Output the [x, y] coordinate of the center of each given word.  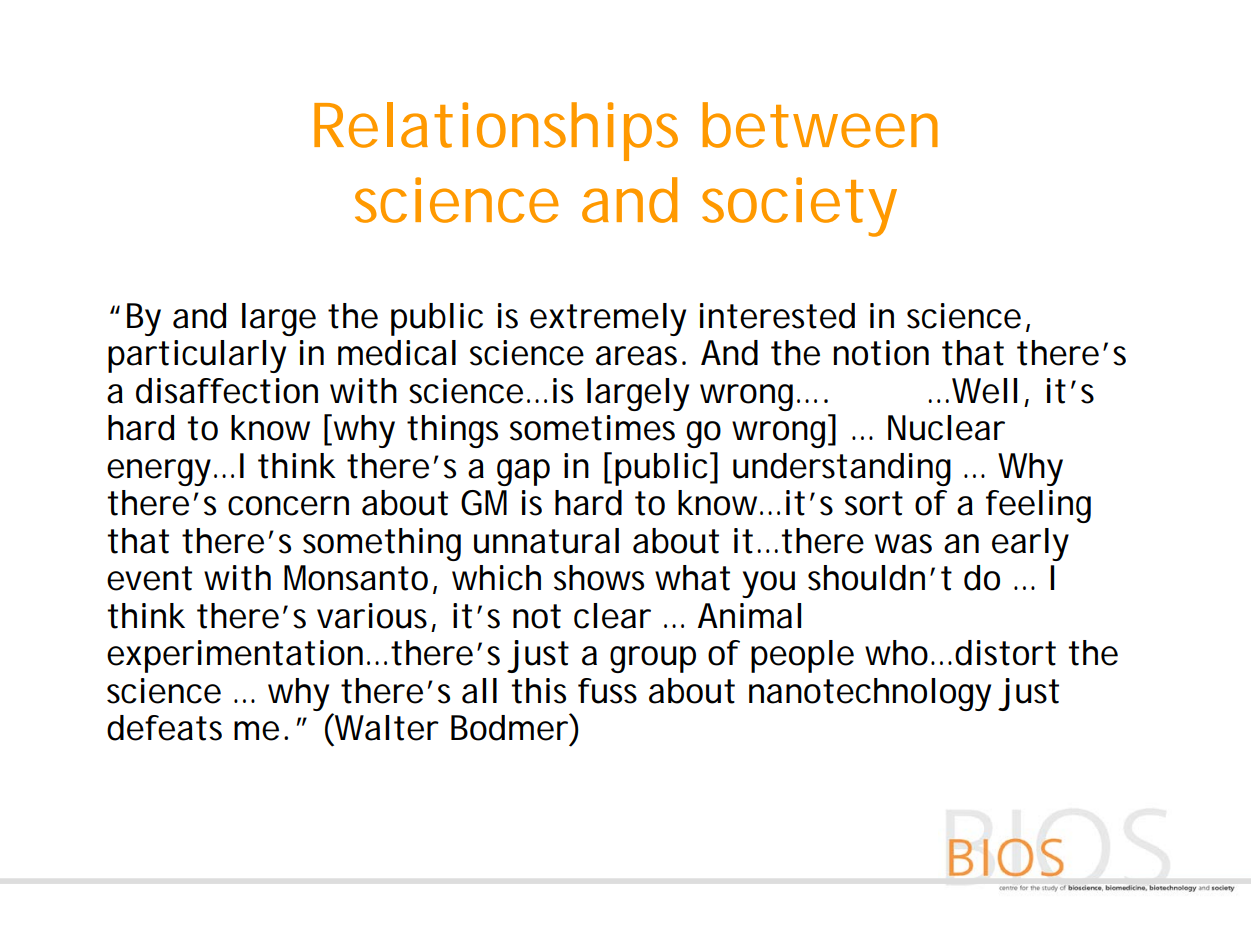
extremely [608, 319]
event [149, 578]
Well [984, 391]
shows [599, 578]
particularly [197, 356]
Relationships [496, 131]
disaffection [227, 391]
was [903, 544]
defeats [164, 728]
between [820, 125]
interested [777, 316]
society [799, 207]
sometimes [592, 428]
